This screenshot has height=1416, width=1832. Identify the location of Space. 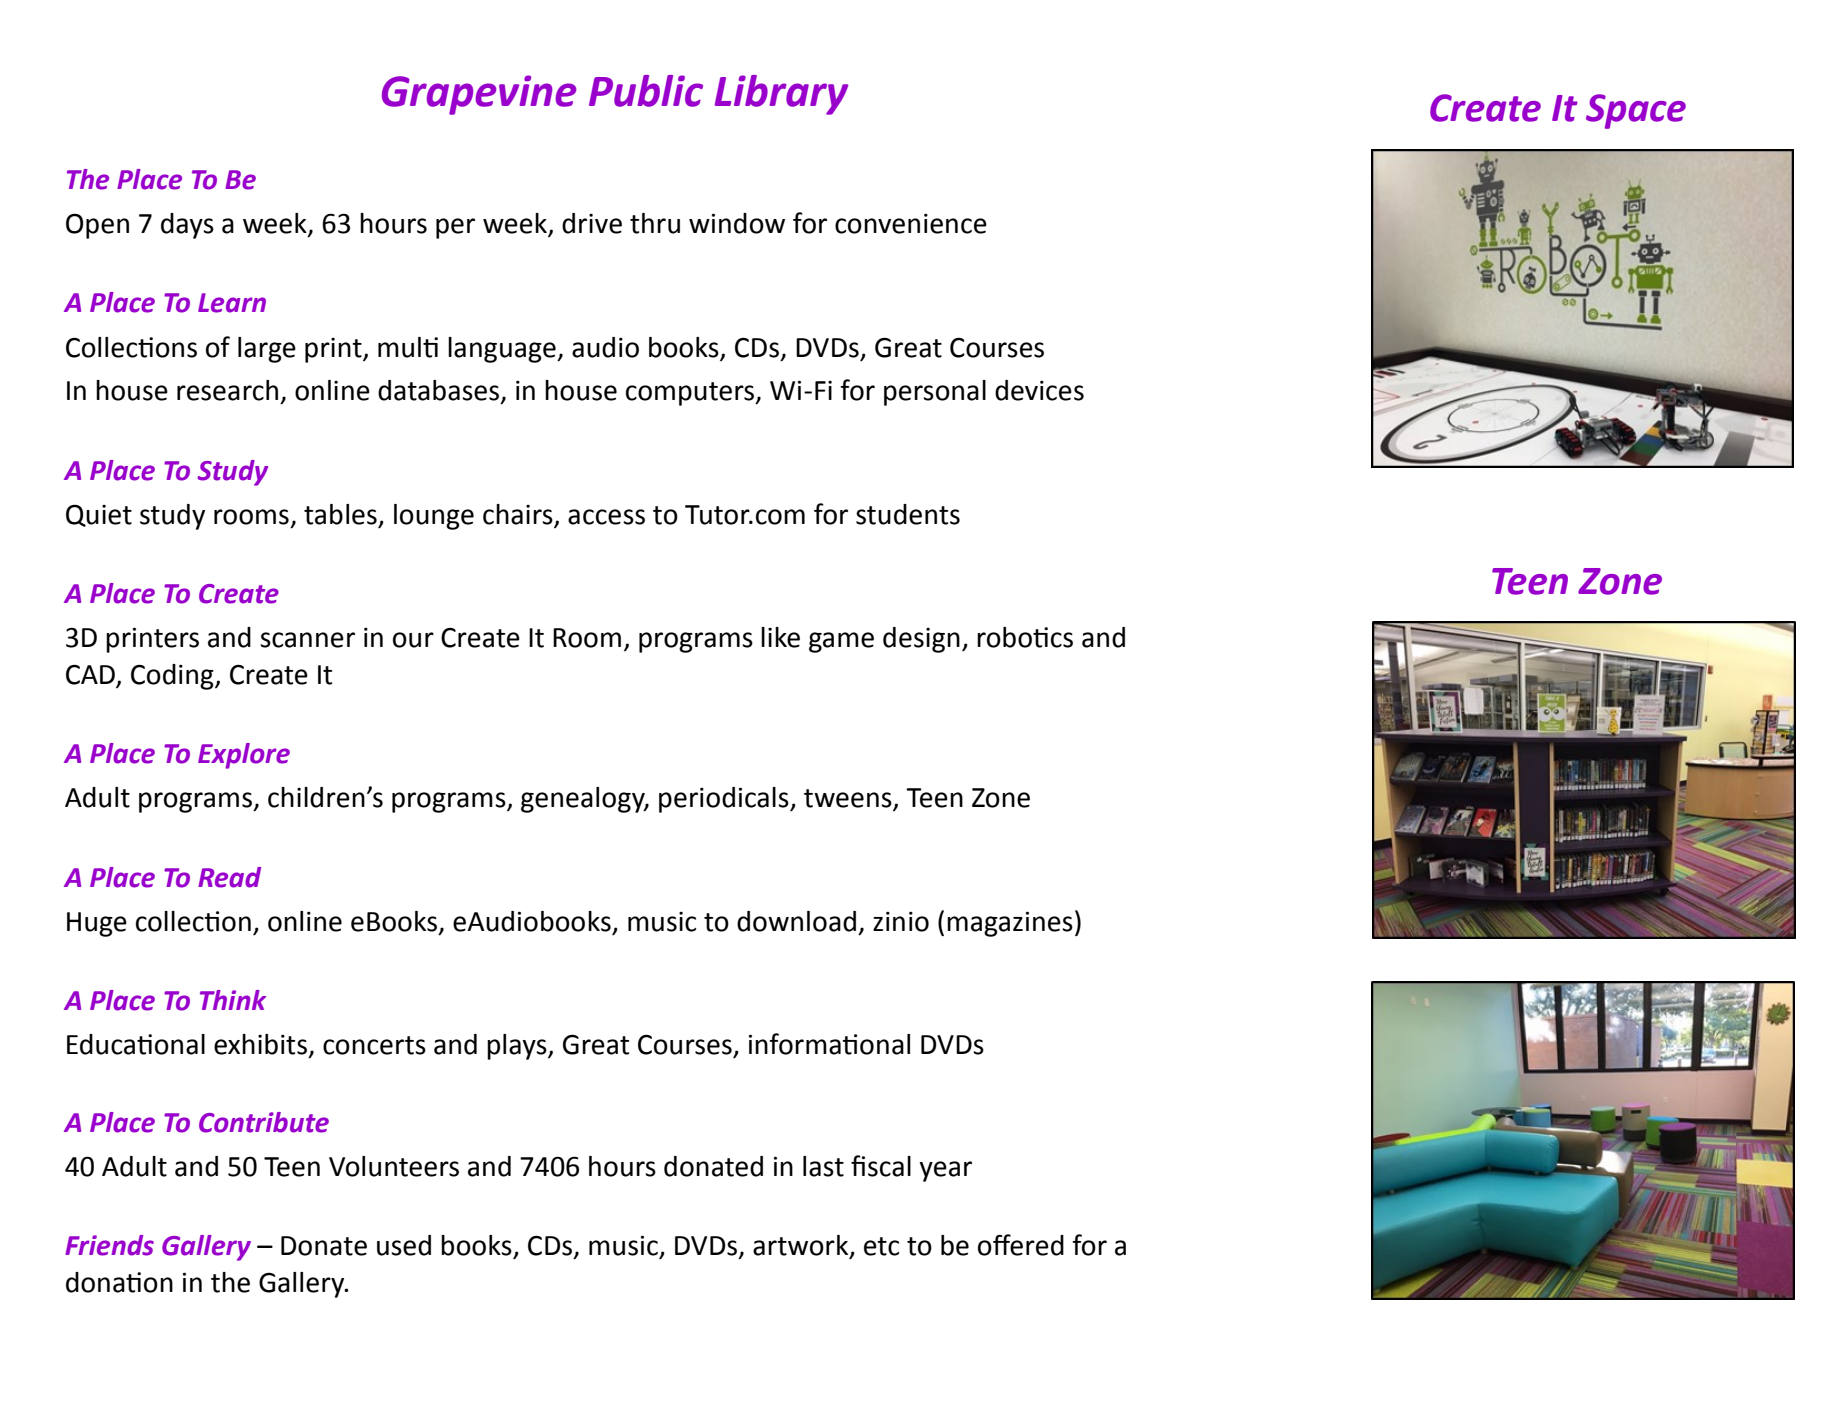
(1636, 111).
